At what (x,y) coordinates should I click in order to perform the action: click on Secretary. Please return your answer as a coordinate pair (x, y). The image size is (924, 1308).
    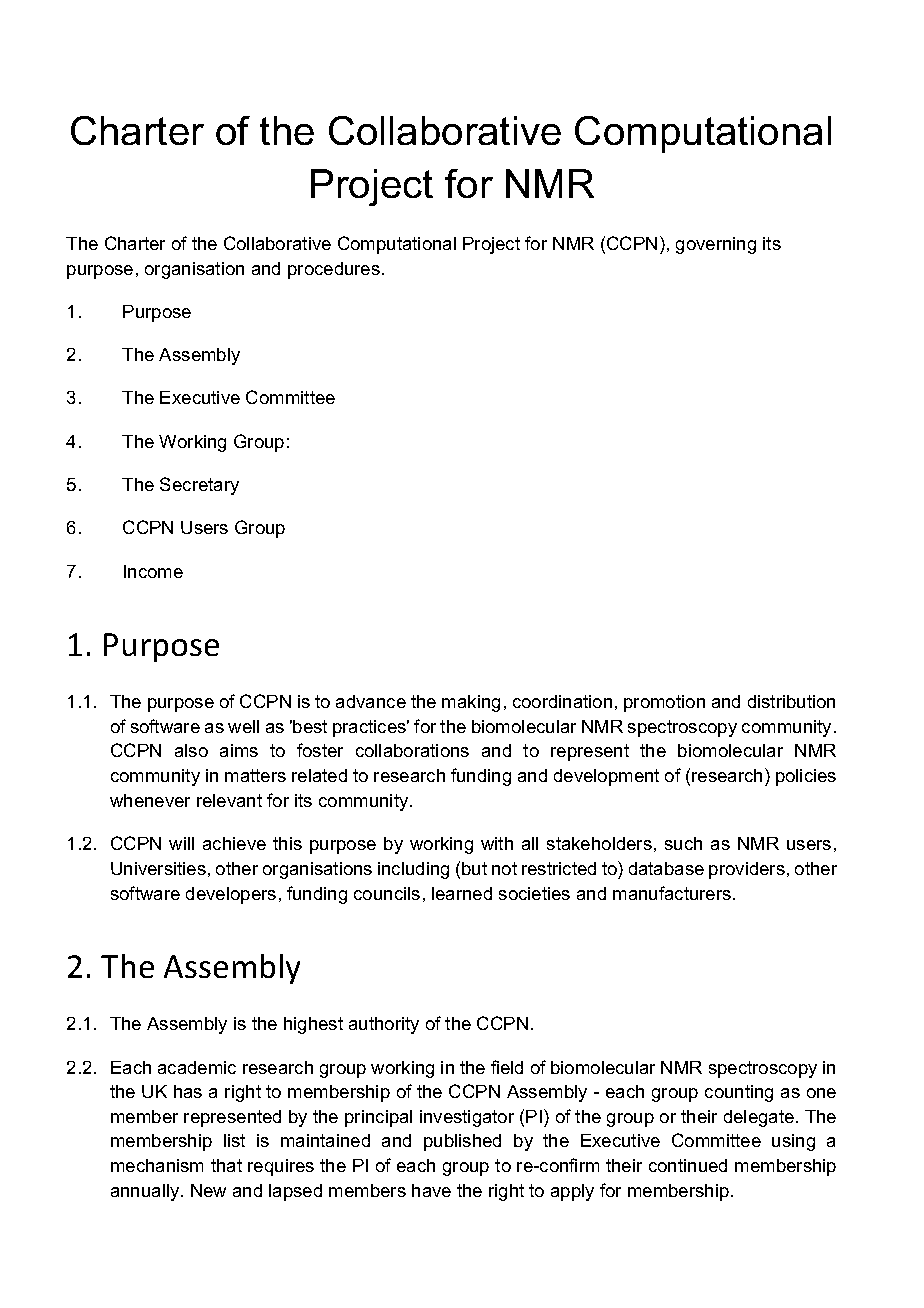
    Looking at the image, I should click on (199, 486).
